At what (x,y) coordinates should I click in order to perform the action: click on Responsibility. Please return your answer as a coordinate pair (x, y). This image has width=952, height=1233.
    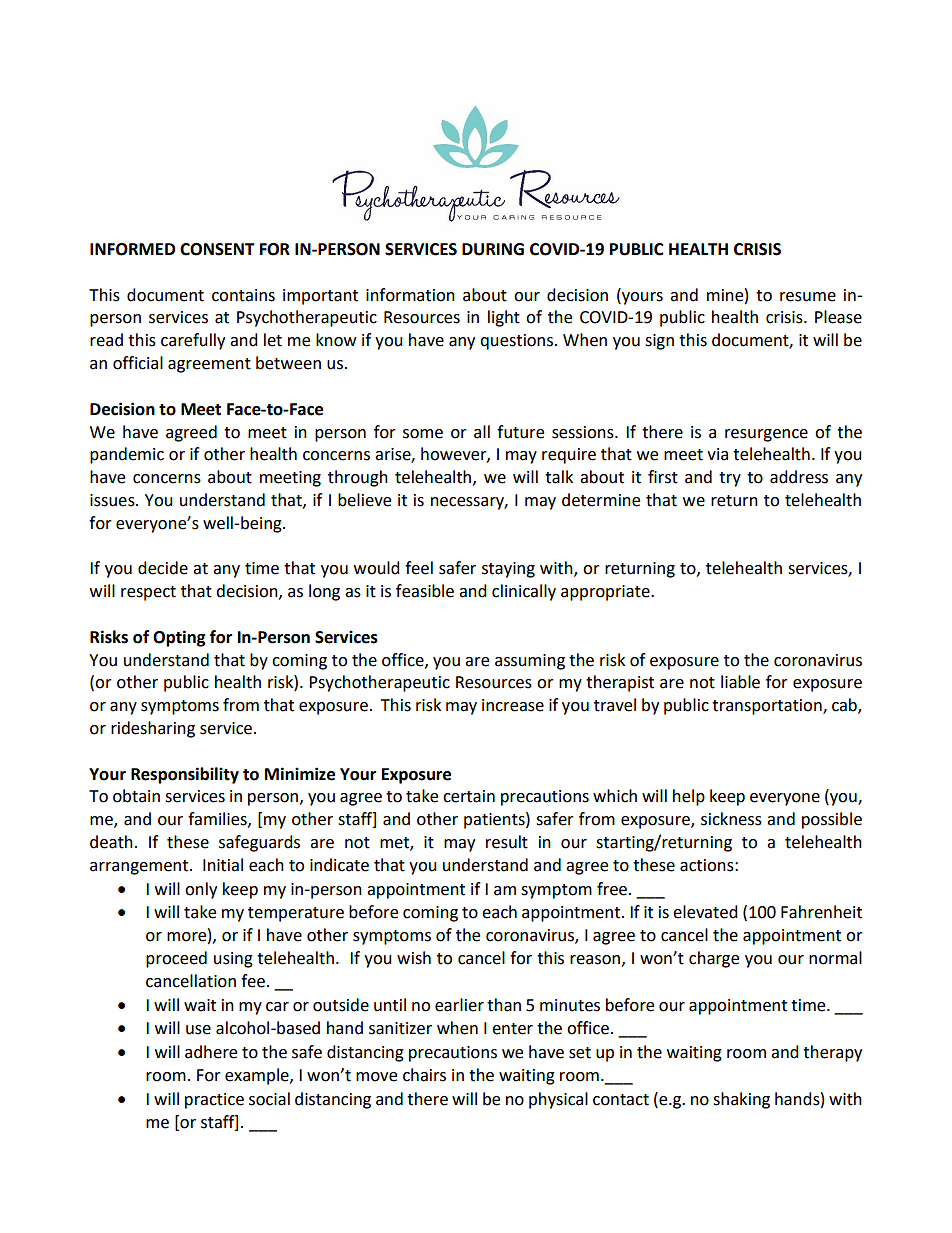
    Looking at the image, I should click on (185, 775).
